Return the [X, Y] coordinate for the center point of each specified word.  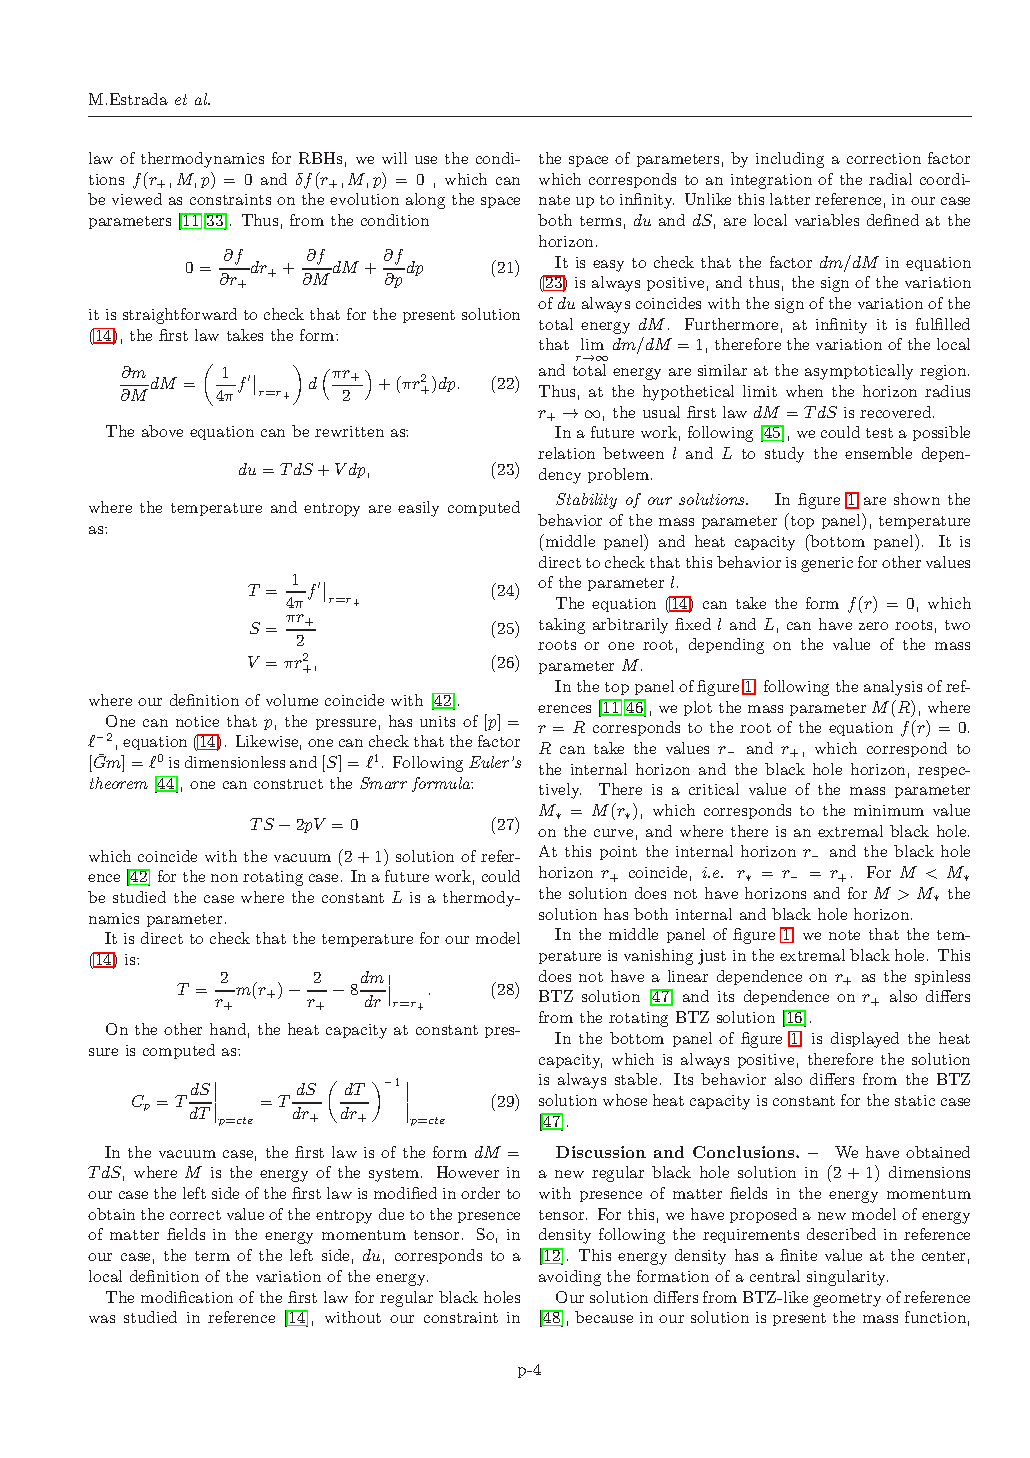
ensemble [878, 453]
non [224, 878]
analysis [893, 688]
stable [636, 1079]
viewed [137, 199]
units [437, 721]
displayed [865, 1040]
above [162, 431]
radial [890, 179]
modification [187, 1297]
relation [566, 453]
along [425, 201]
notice [197, 721]
